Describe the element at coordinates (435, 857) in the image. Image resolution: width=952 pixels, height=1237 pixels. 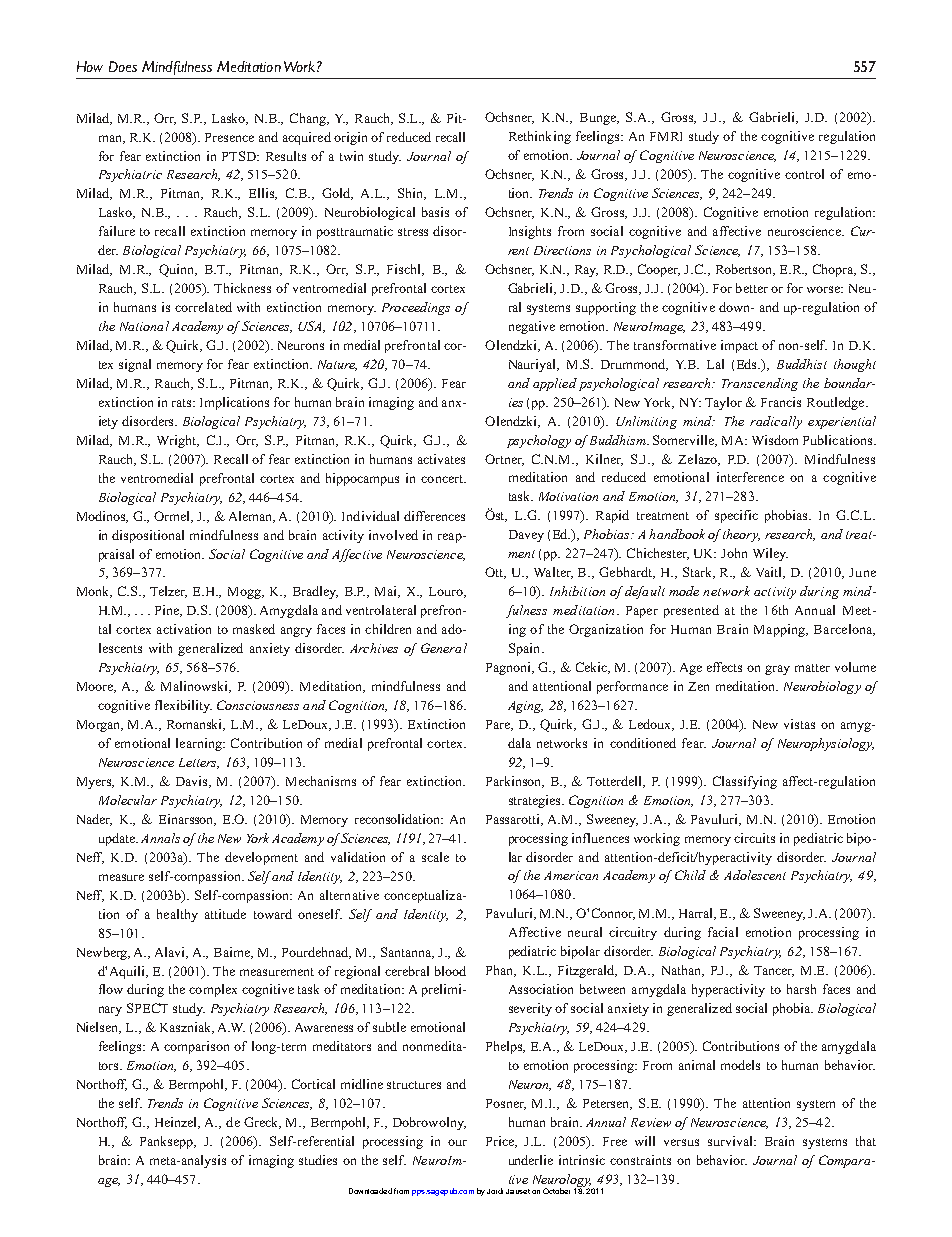
I see `scale` at that location.
